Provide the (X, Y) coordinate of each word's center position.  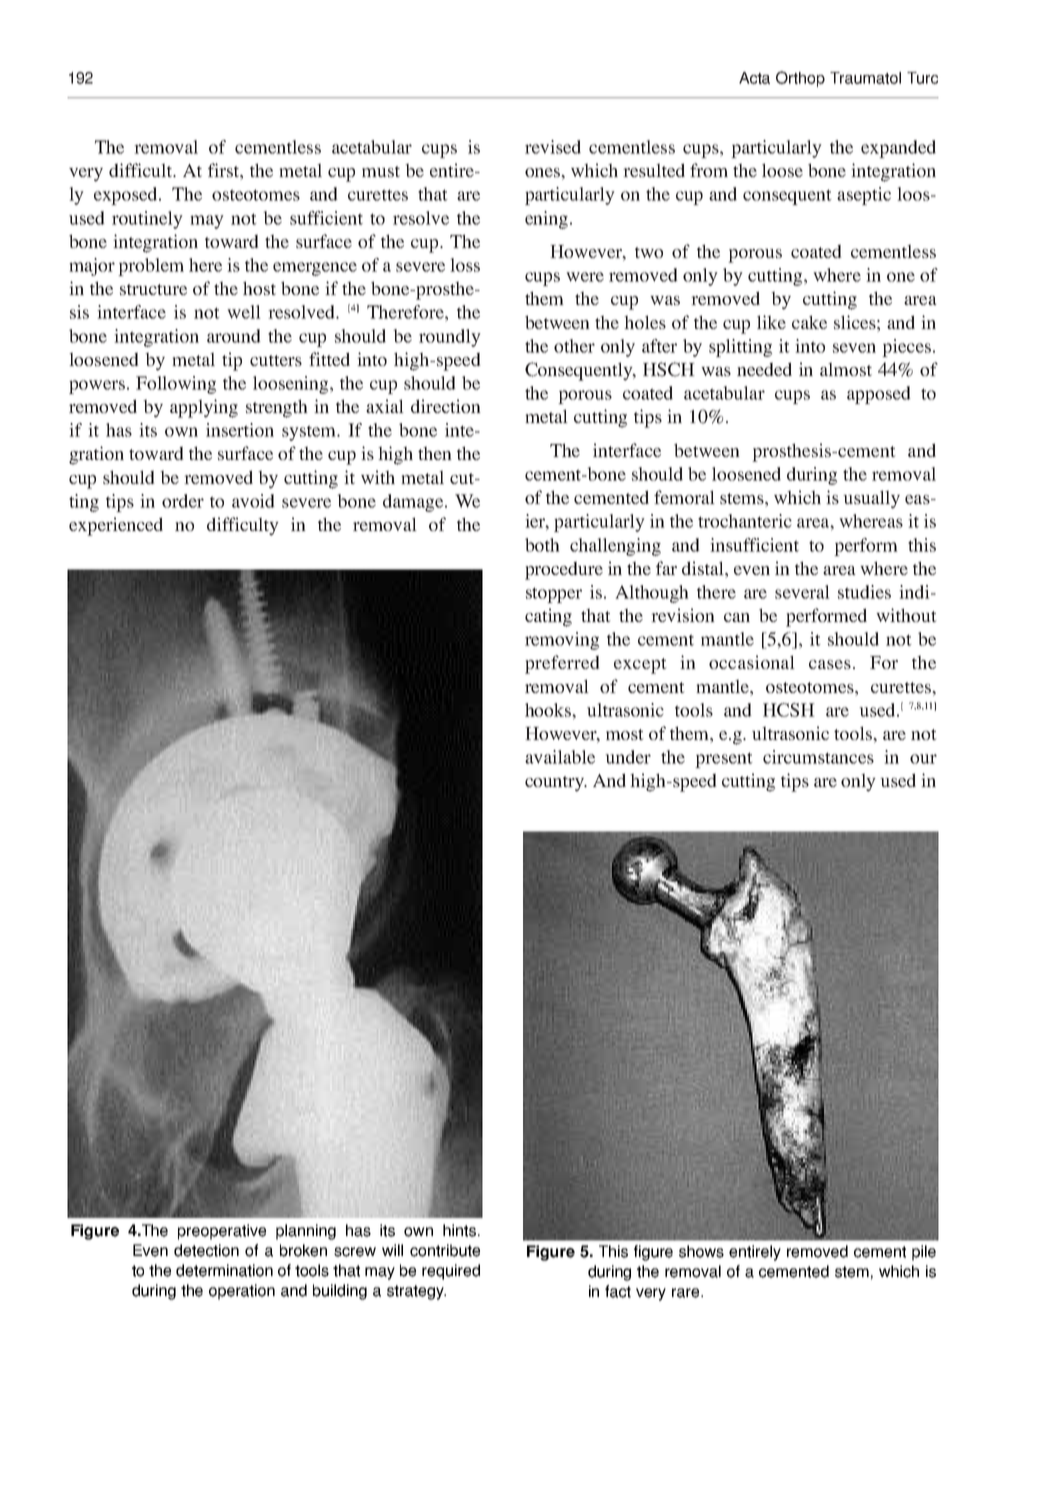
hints (459, 1230)
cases (830, 664)
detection (206, 1250)
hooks (549, 710)
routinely (147, 220)
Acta (754, 78)
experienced (116, 526)
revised (553, 147)
